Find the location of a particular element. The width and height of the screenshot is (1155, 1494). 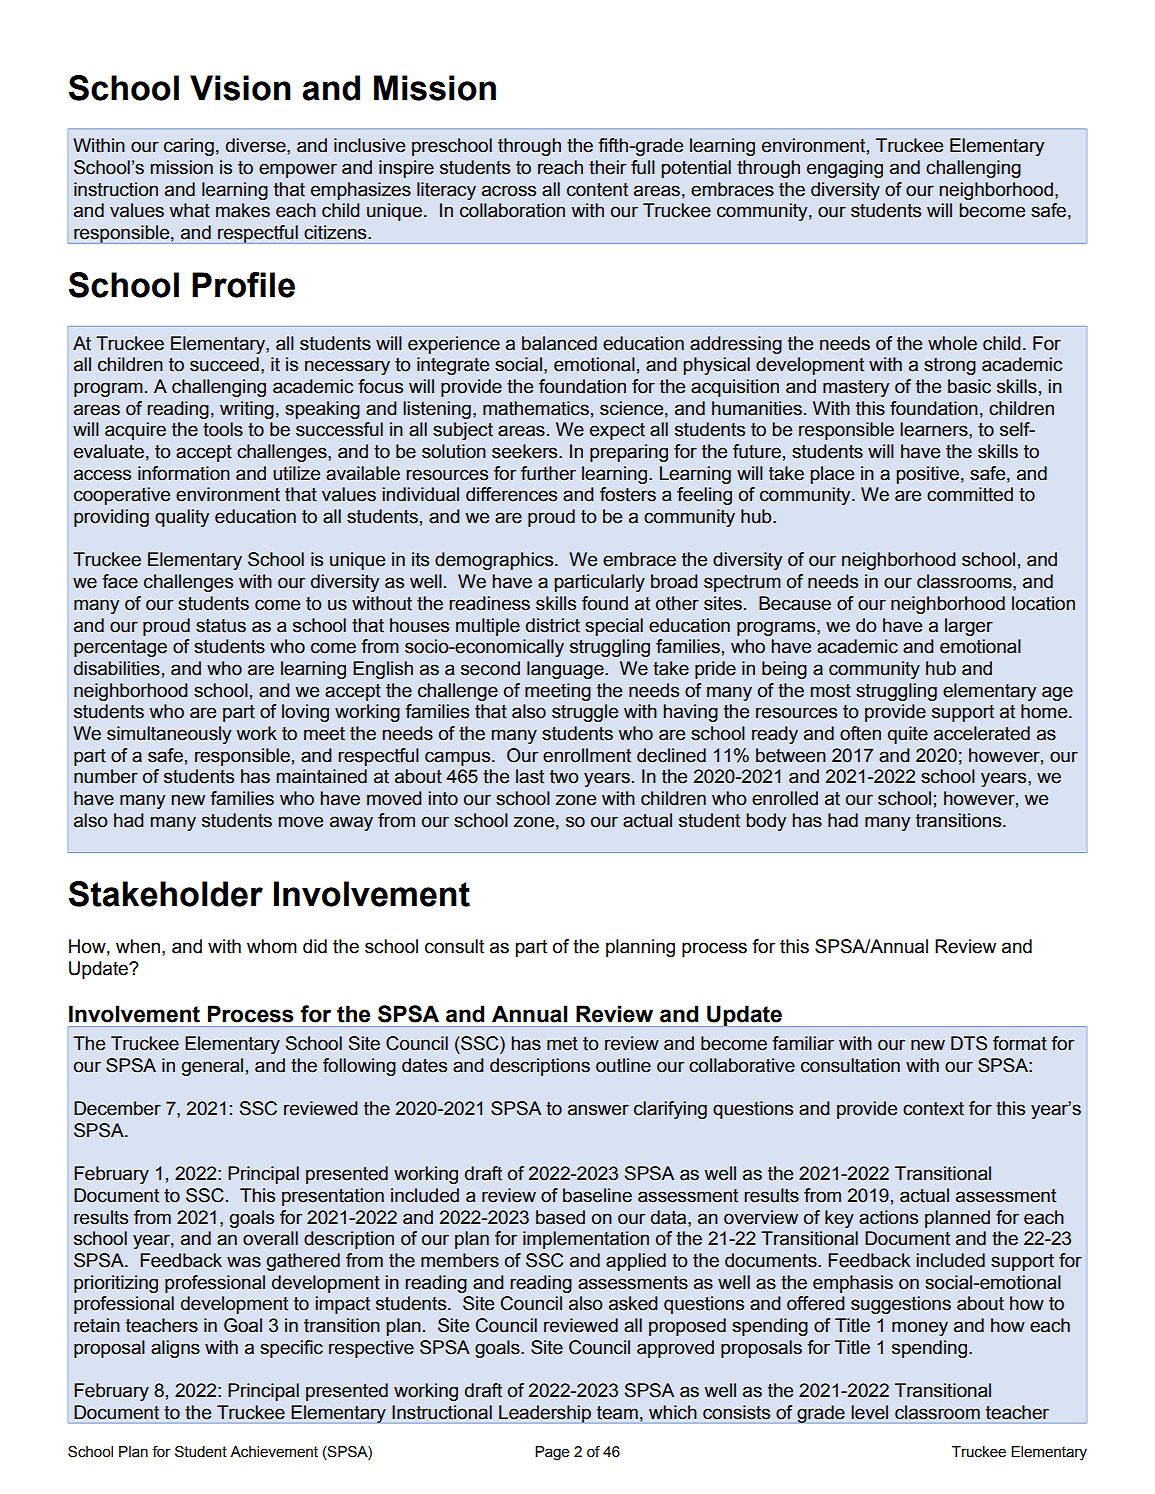

Achievement is located at coordinates (274, 1452).
